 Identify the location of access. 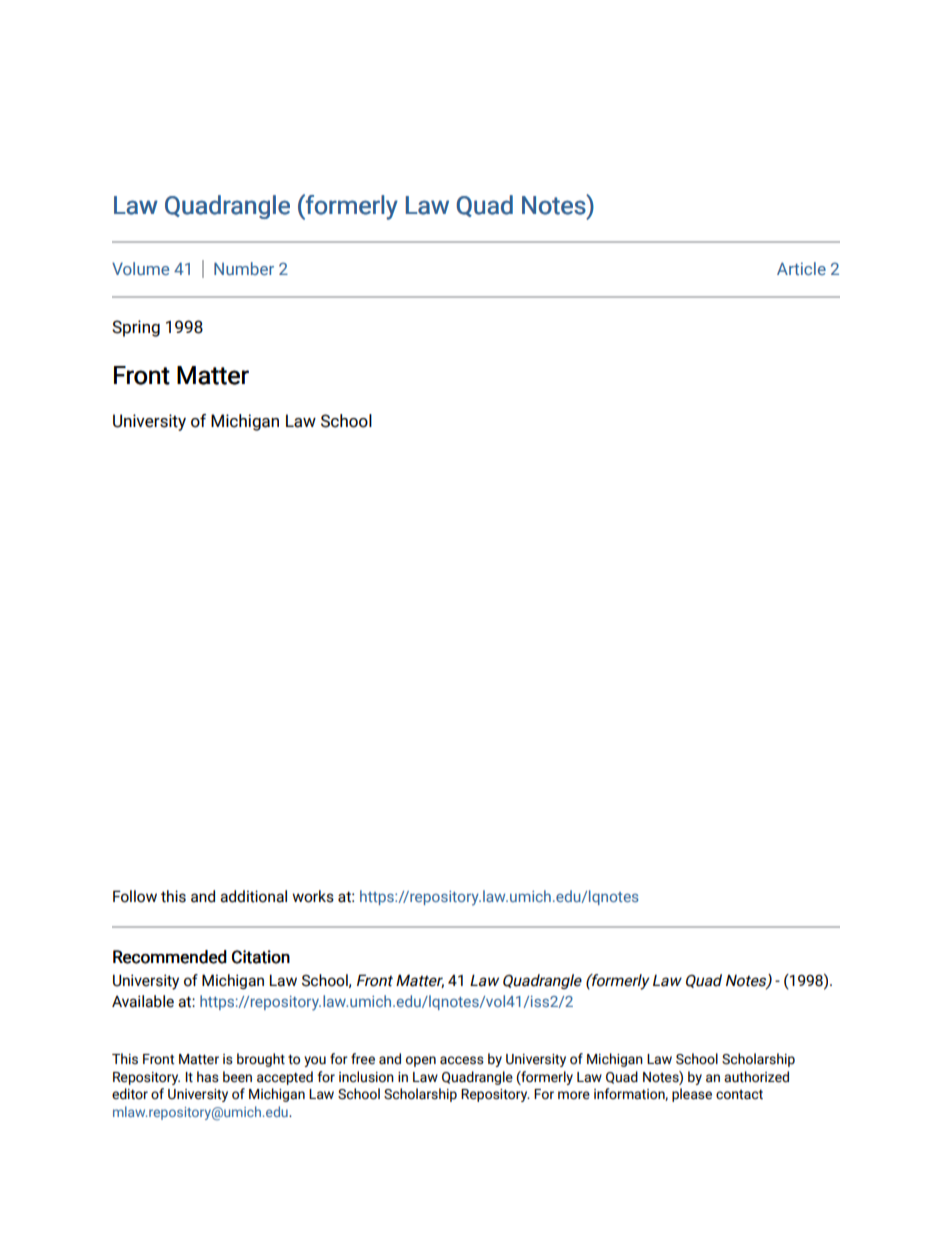
(462, 1060).
